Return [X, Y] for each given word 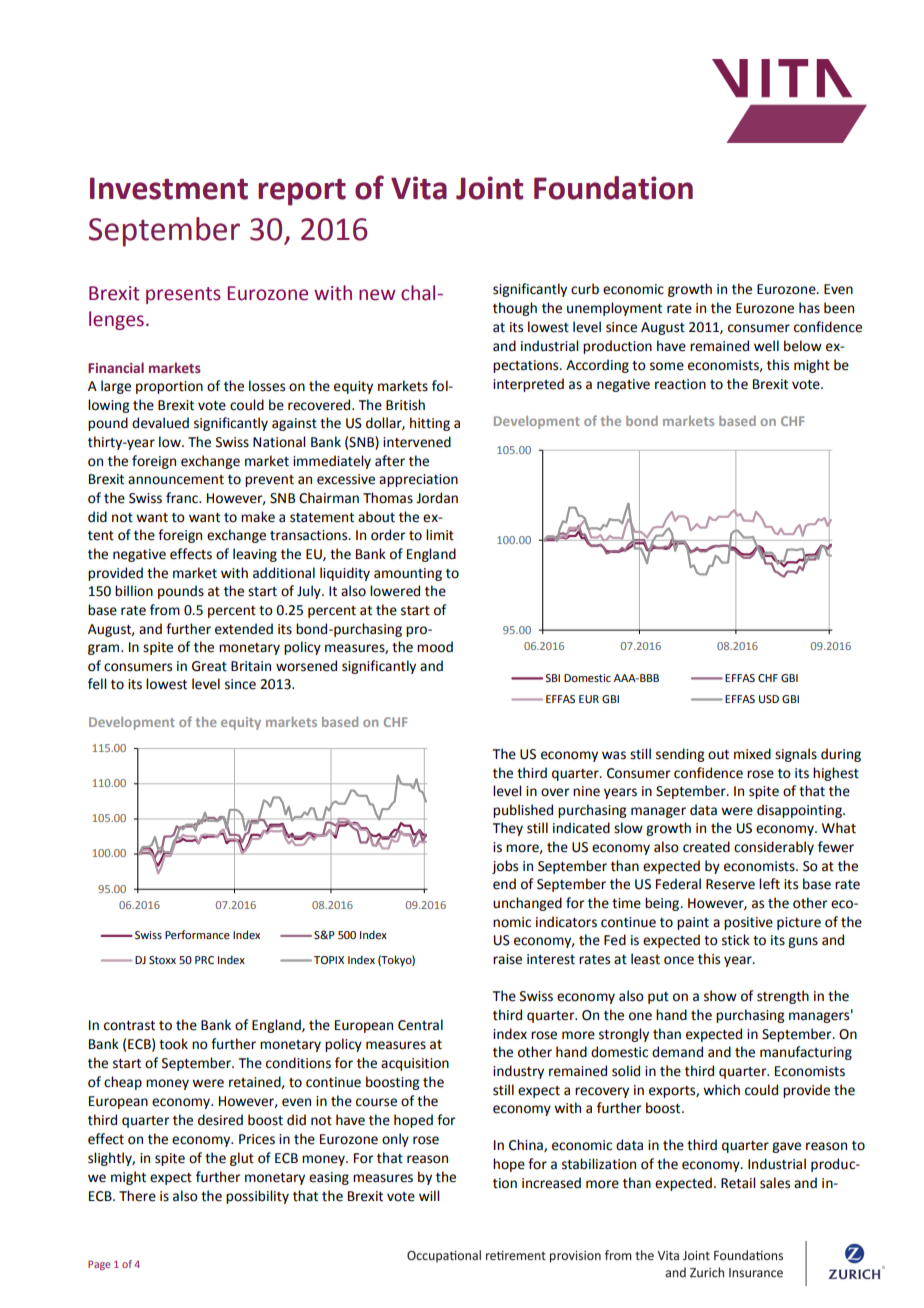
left [769, 884]
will [429, 1195]
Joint [489, 188]
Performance [197, 934]
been [839, 308]
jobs [505, 867]
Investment [169, 188]
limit [440, 535]
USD [769, 699]
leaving [255, 555]
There [137, 1196]
